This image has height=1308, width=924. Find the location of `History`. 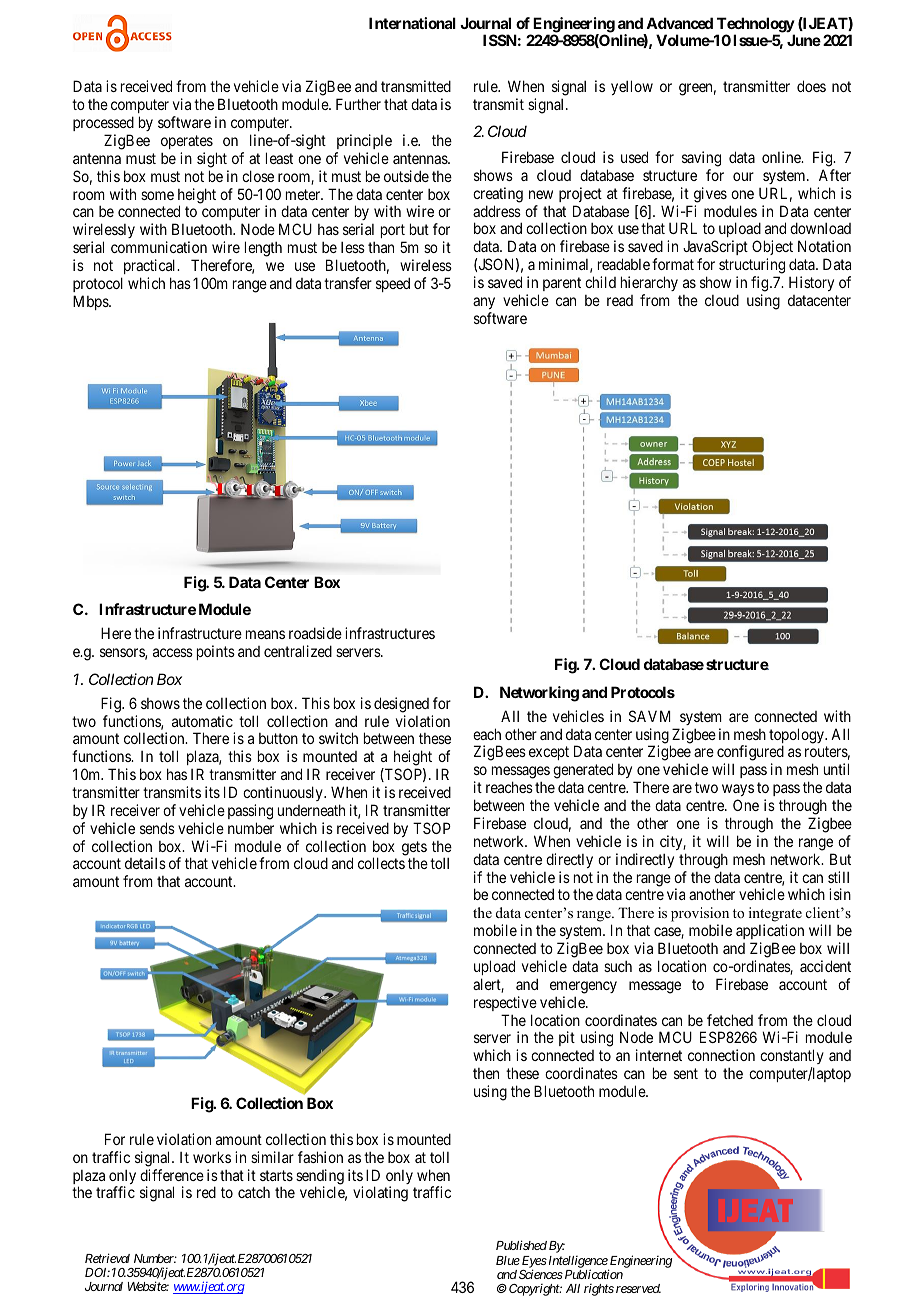

History is located at coordinates (811, 283).
